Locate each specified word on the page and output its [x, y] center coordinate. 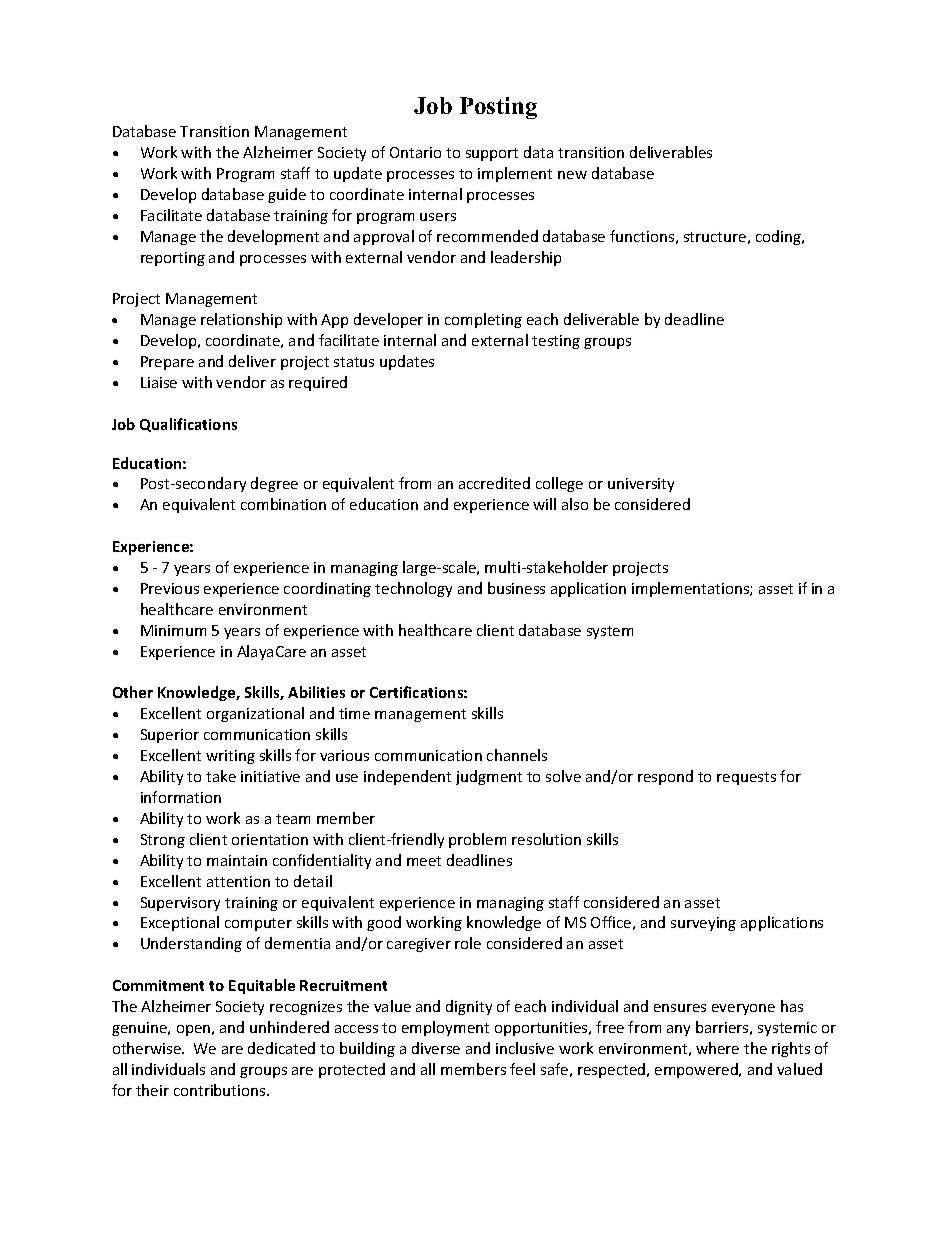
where [717, 1048]
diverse [436, 1048]
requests [746, 778]
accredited [494, 483]
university [641, 485]
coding [779, 237]
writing [230, 757]
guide [287, 195]
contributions [221, 1090]
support [492, 154]
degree [274, 484]
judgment [489, 777]
